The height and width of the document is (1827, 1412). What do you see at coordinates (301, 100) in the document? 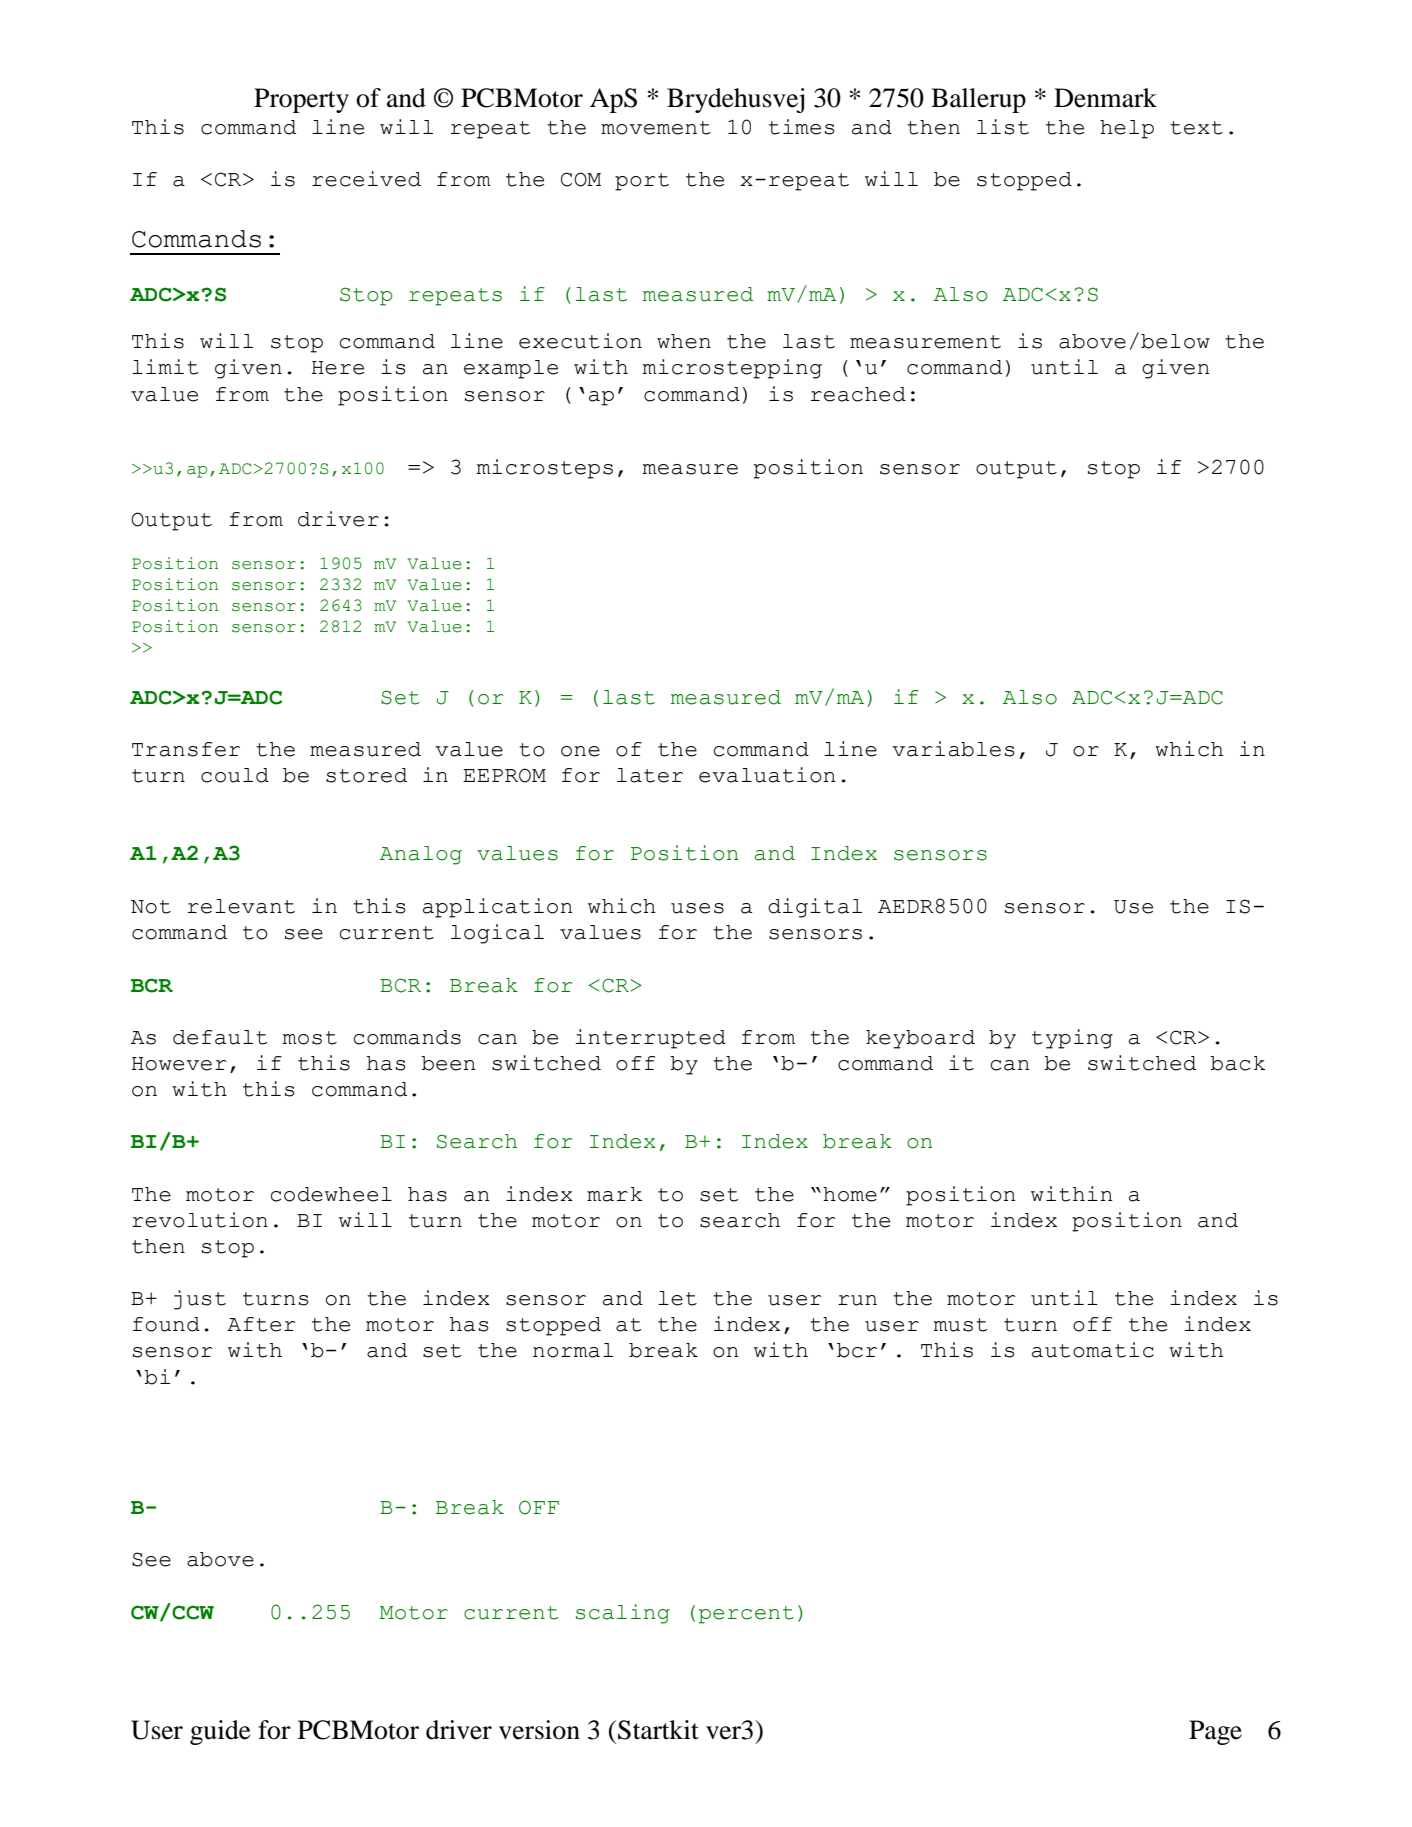
I see `Property` at bounding box center [301, 100].
